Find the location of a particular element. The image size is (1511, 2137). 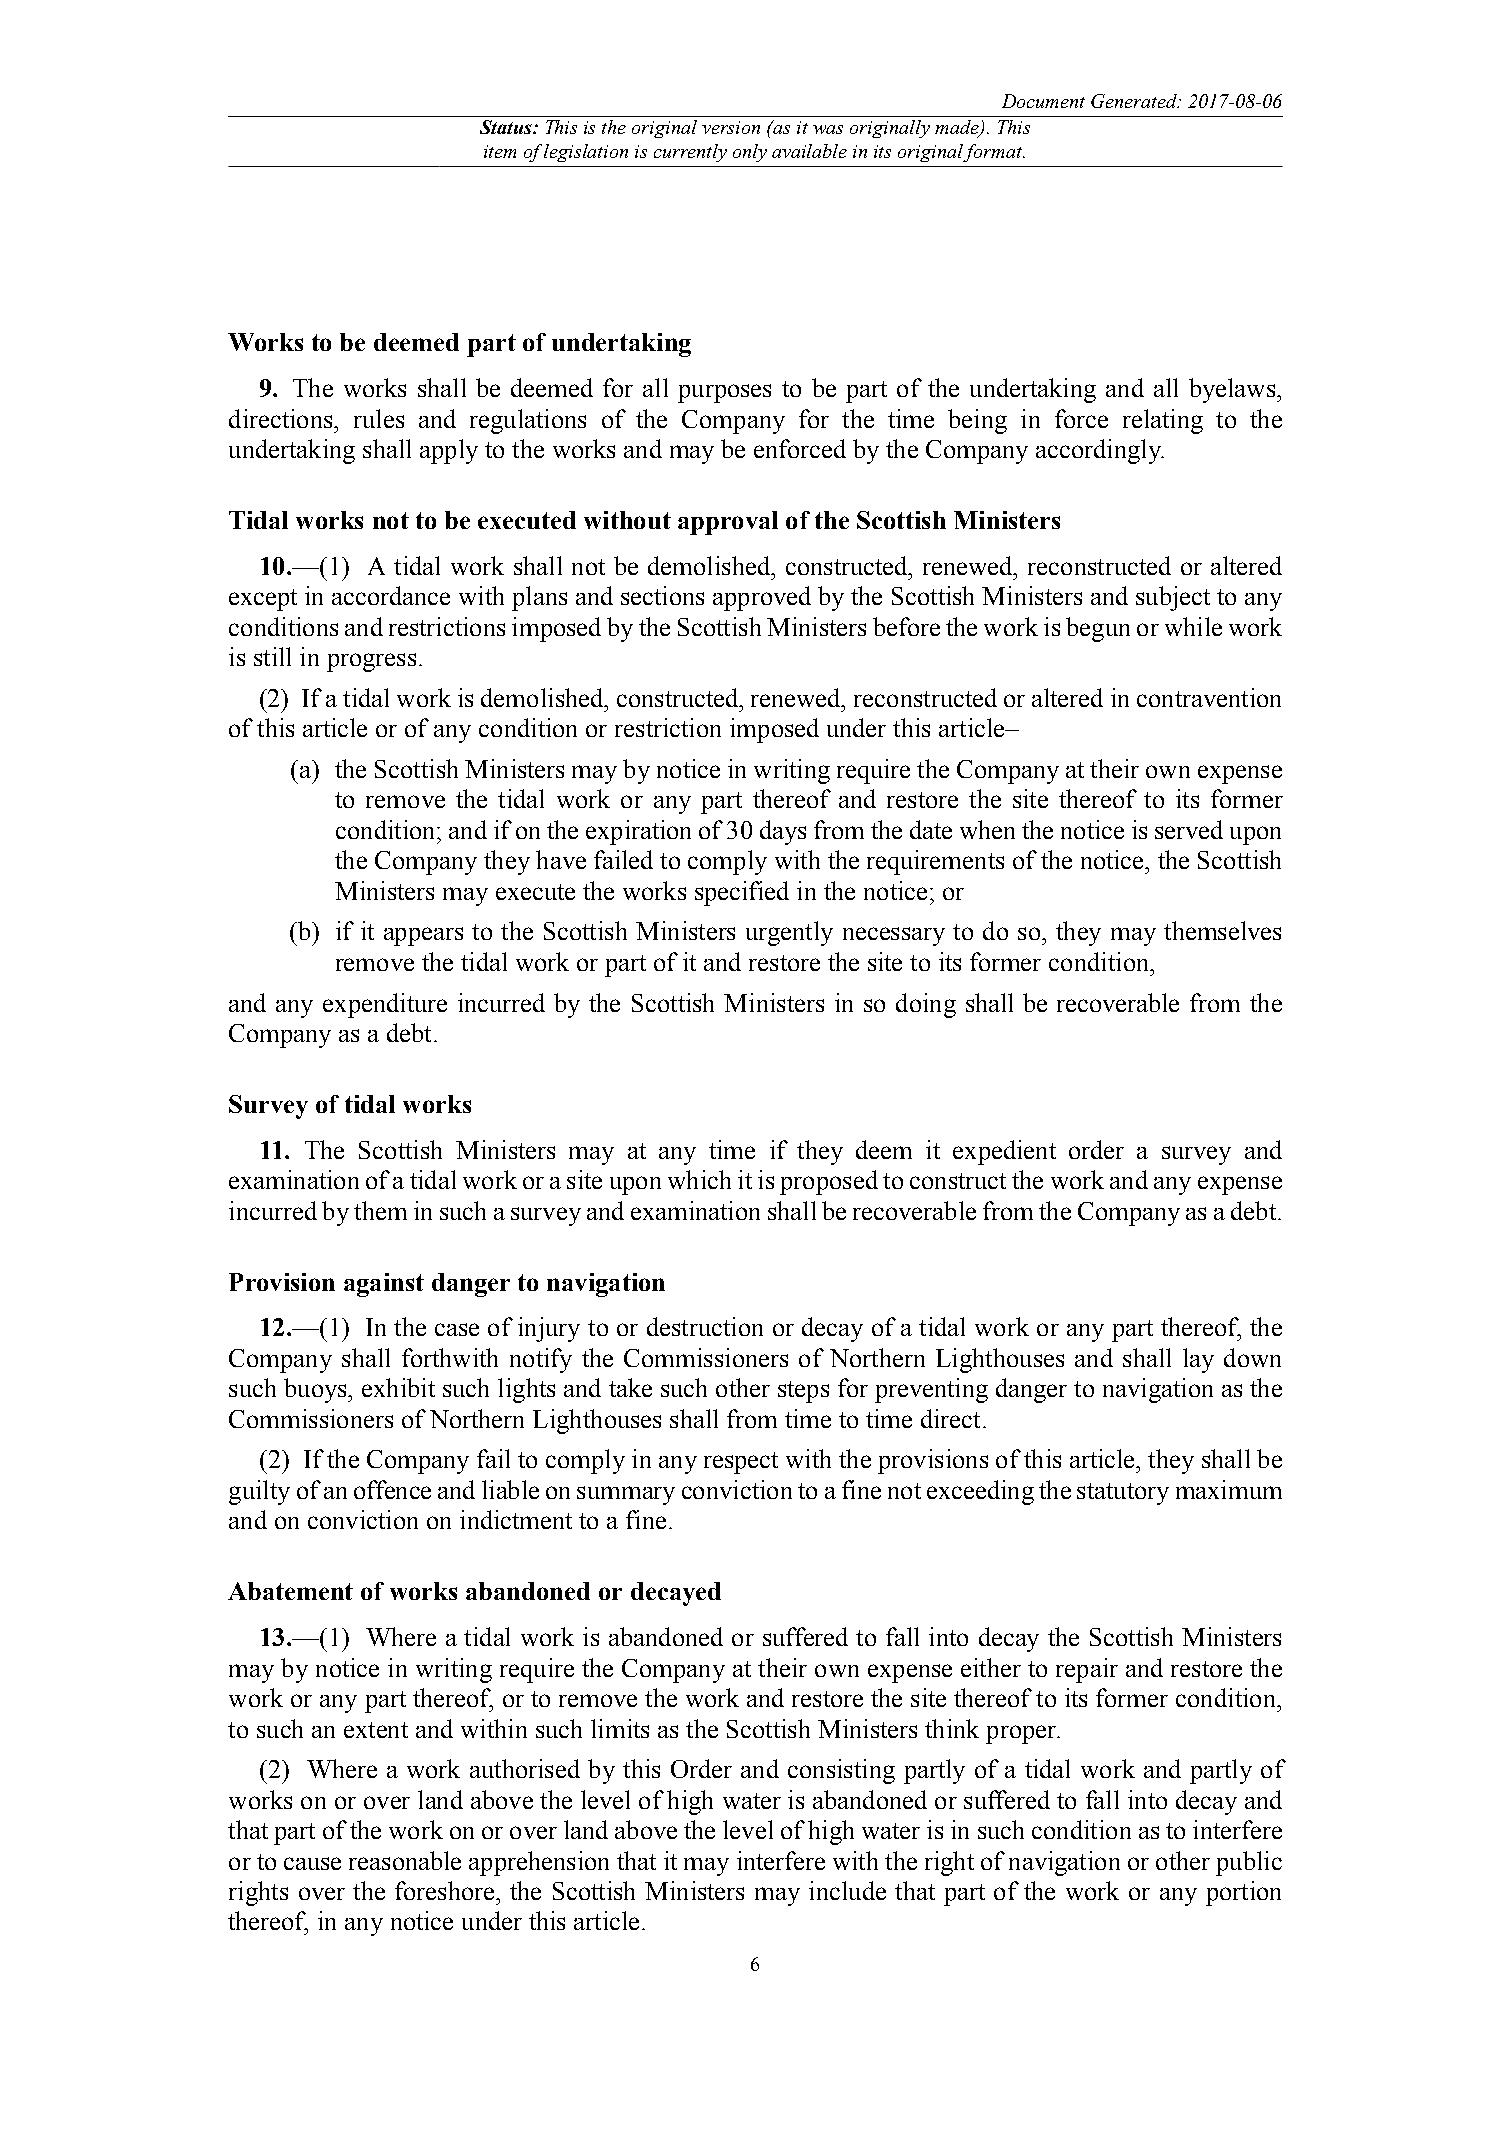

item is located at coordinates (500, 151).
